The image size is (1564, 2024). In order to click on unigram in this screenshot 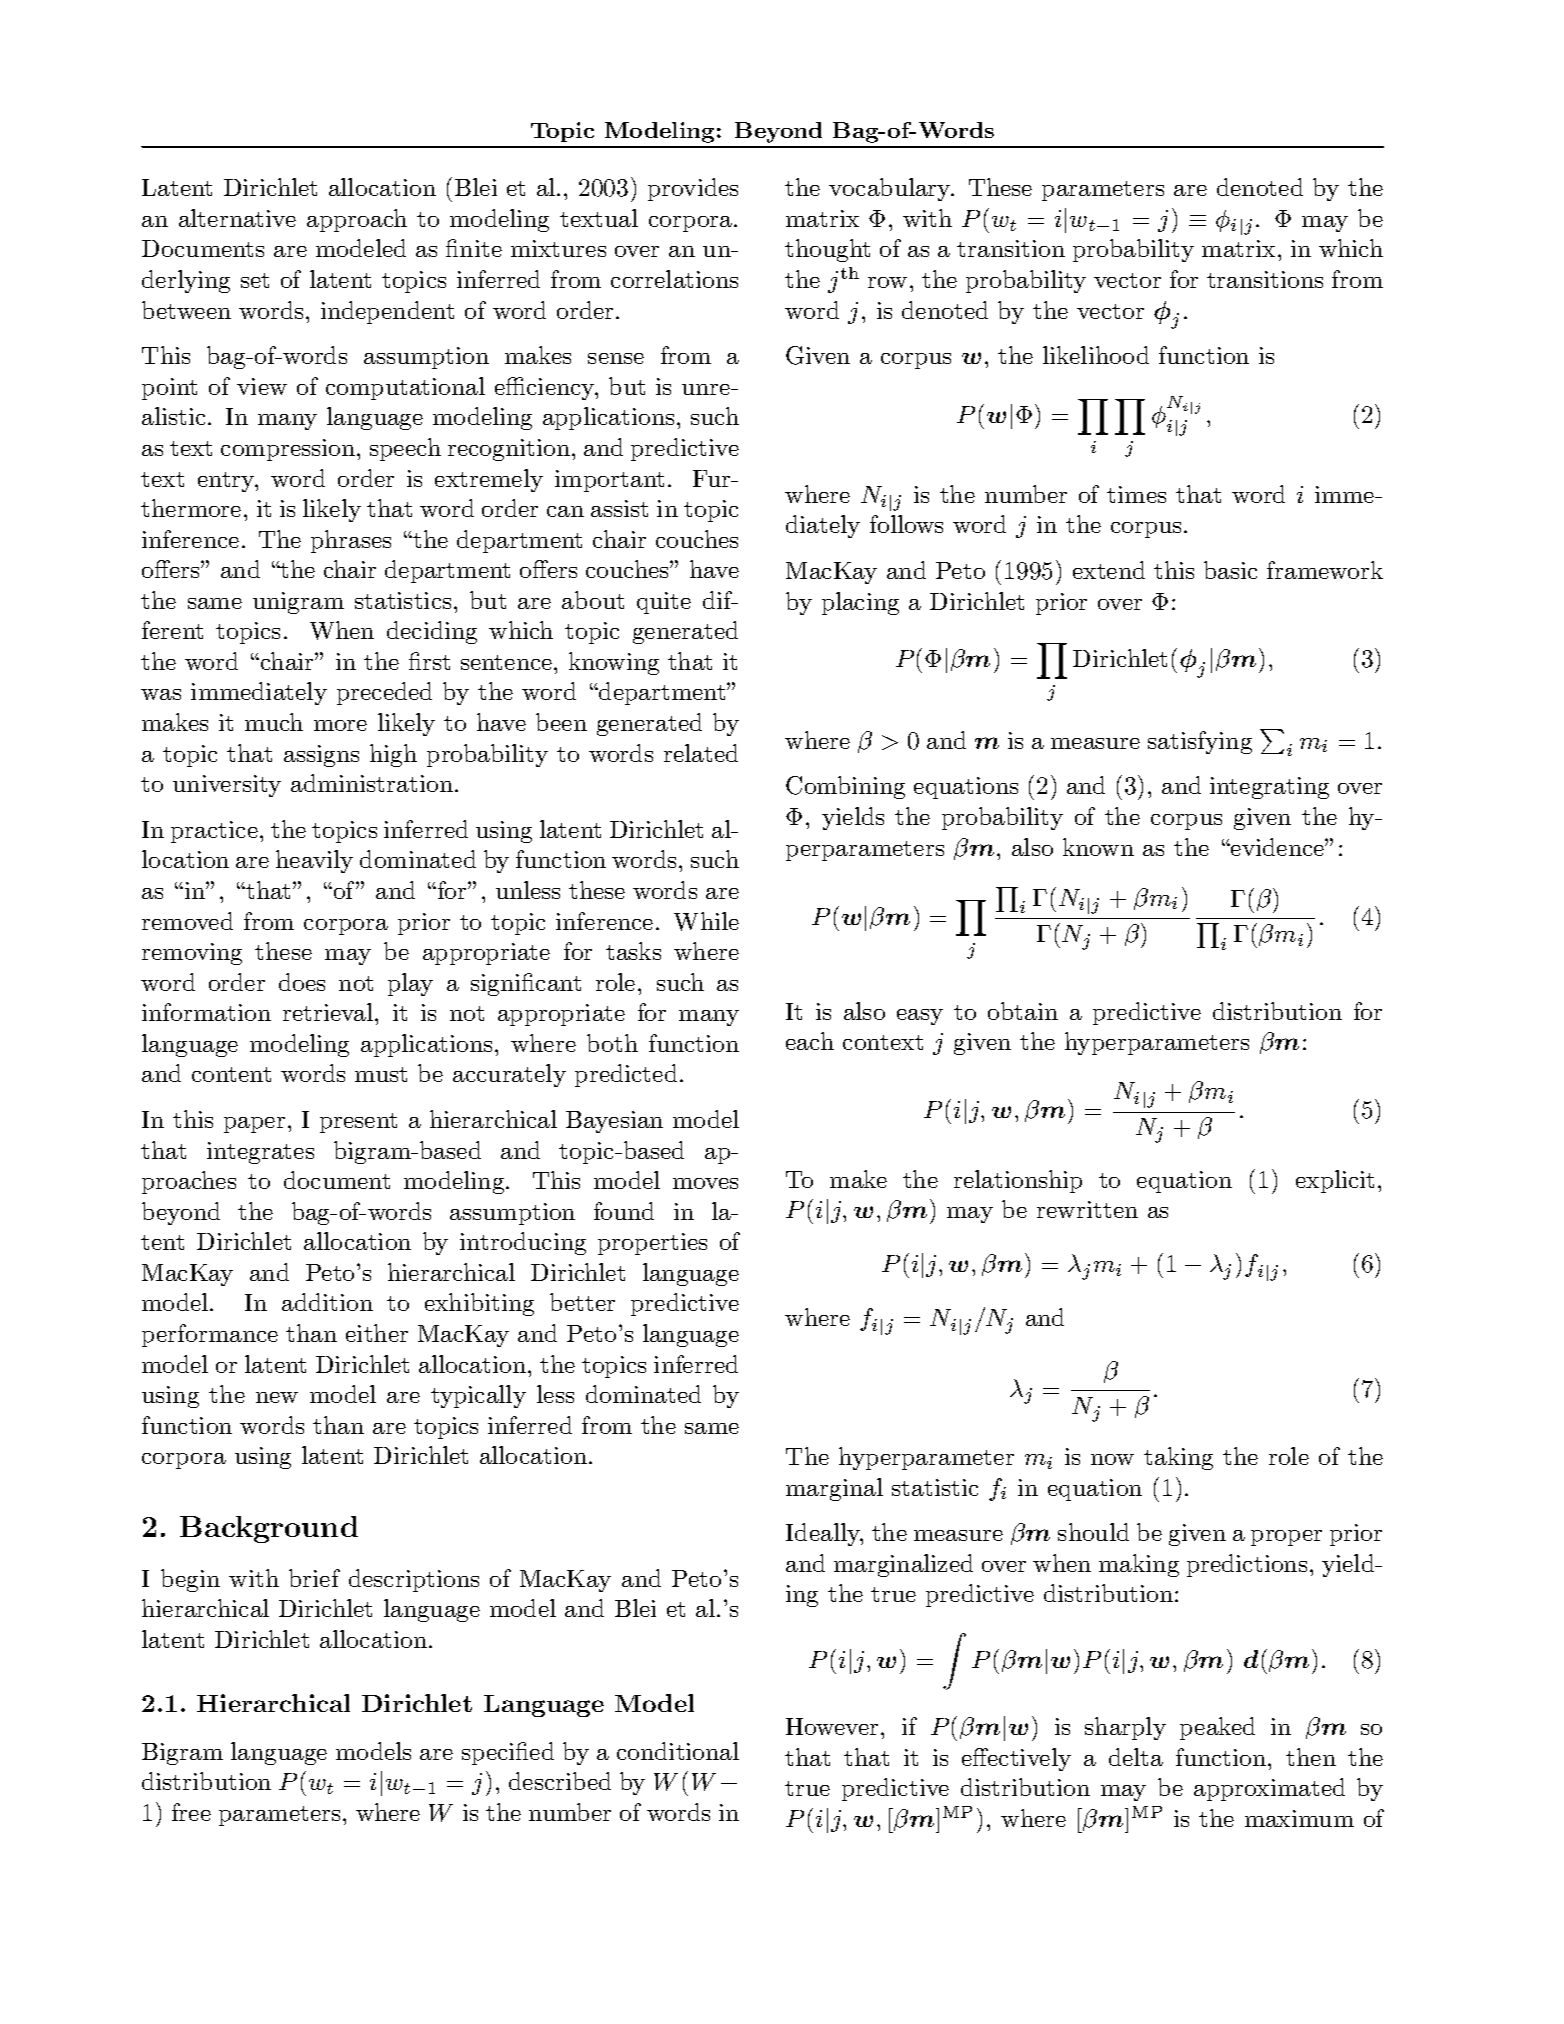, I will do `click(298, 603)`.
